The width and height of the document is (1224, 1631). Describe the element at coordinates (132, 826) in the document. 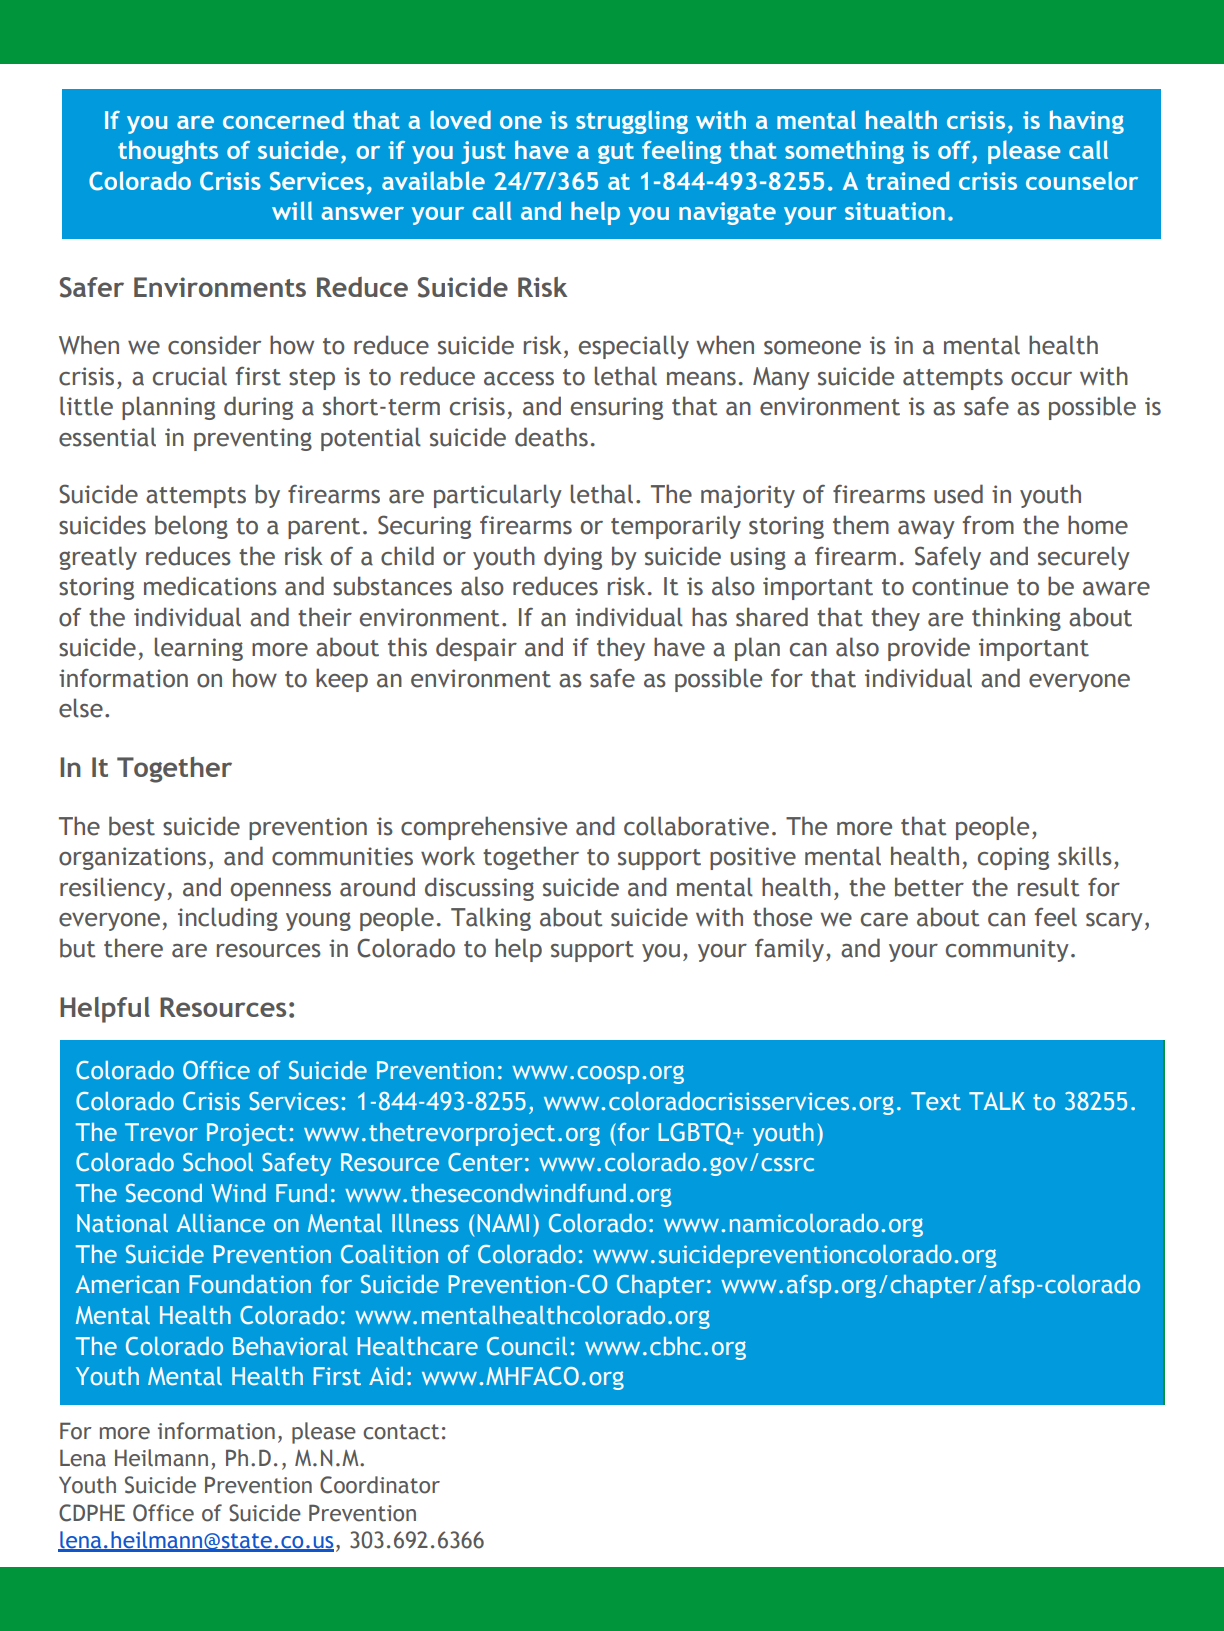

I see `best` at that location.
